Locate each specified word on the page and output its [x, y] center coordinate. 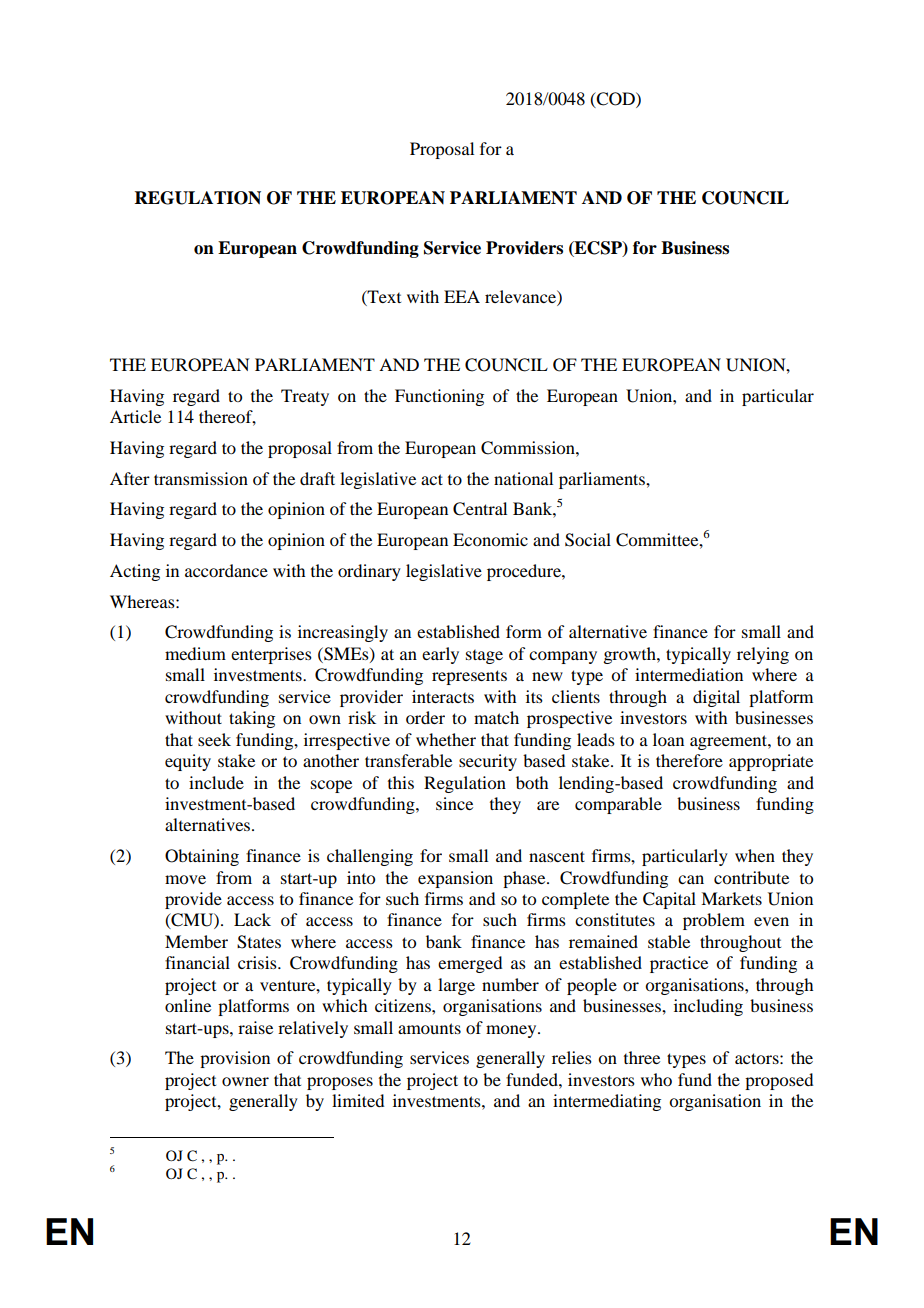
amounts [429, 1028]
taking [252, 719]
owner [245, 1081]
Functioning [439, 397]
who [656, 1079]
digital [716, 698]
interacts [443, 696]
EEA [462, 296]
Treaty [305, 397]
